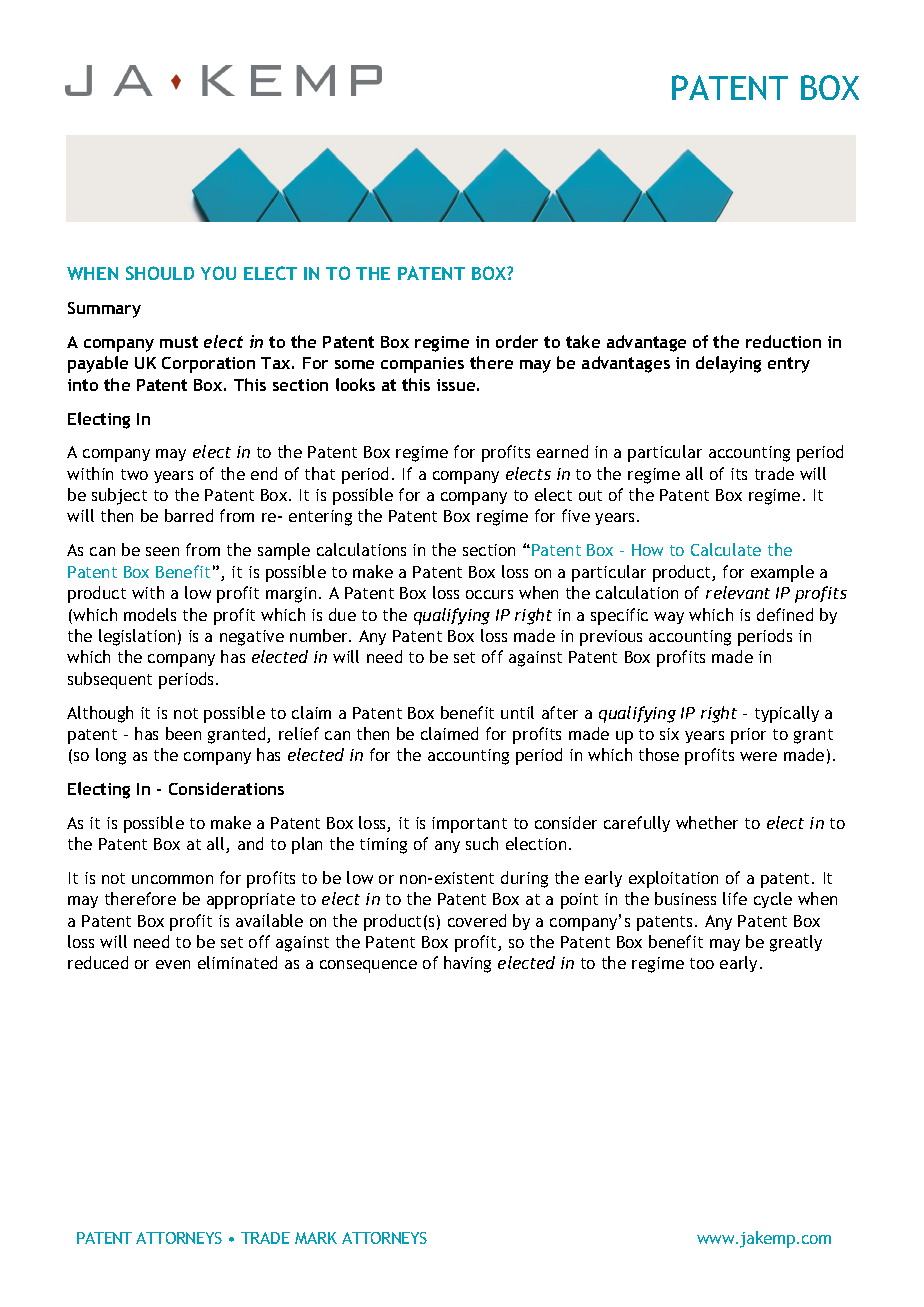 The height and width of the screenshot is (1307, 924). I want to click on barred, so click(189, 515).
